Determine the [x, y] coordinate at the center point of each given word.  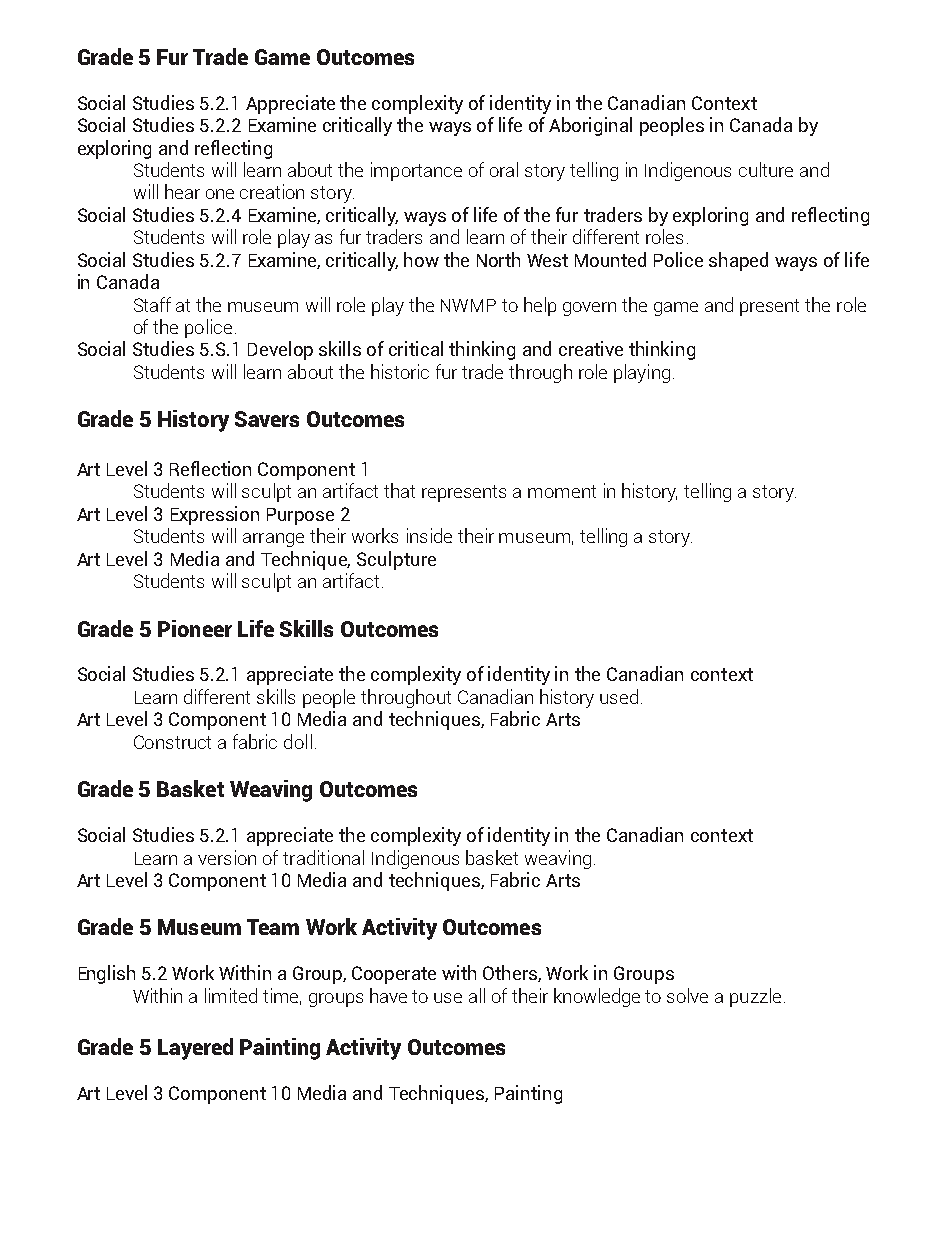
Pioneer [195, 628]
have [388, 995]
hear [182, 191]
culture [766, 169]
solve [687, 995]
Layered [195, 1049]
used [619, 696]
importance [416, 171]
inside [429, 535]
